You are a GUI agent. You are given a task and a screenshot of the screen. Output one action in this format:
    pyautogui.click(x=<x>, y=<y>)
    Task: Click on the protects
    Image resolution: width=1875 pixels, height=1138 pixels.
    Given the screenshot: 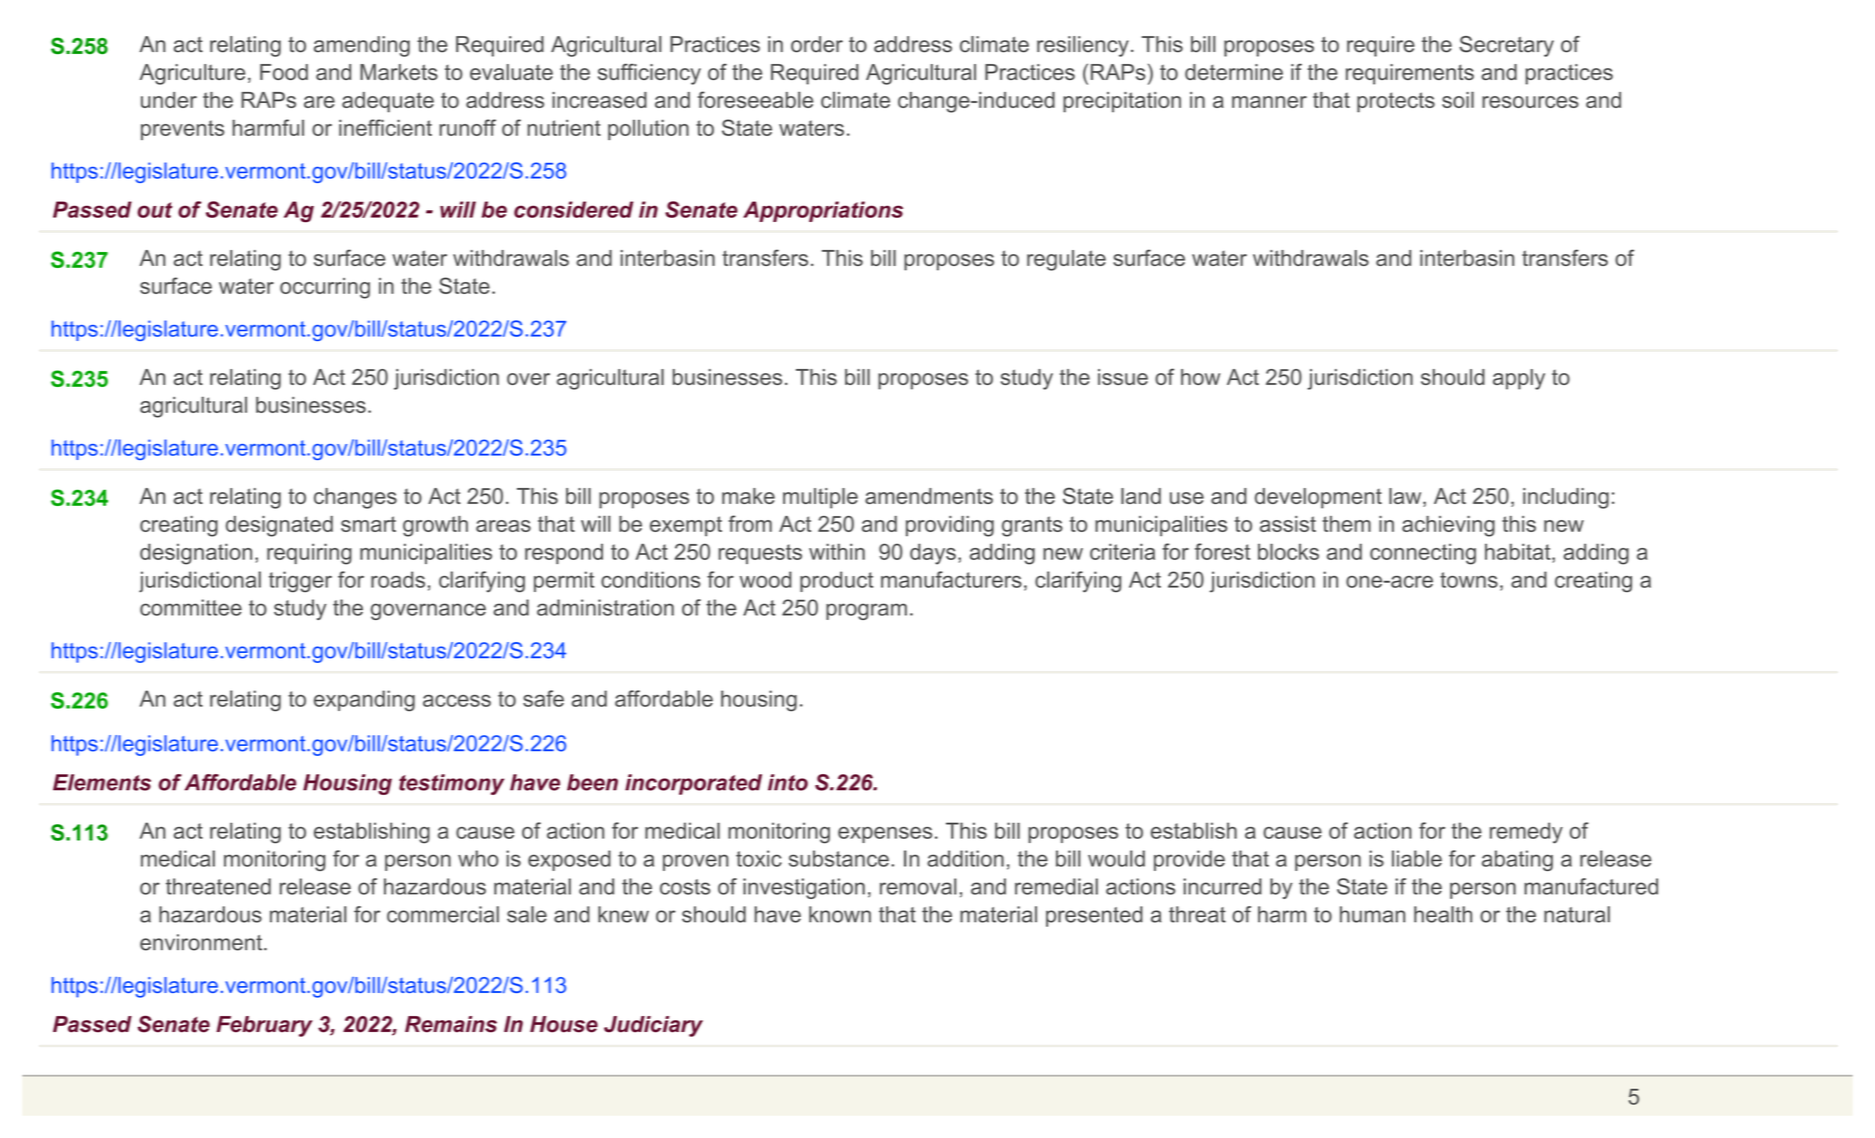 What is the action you would take?
    pyautogui.click(x=1396, y=102)
